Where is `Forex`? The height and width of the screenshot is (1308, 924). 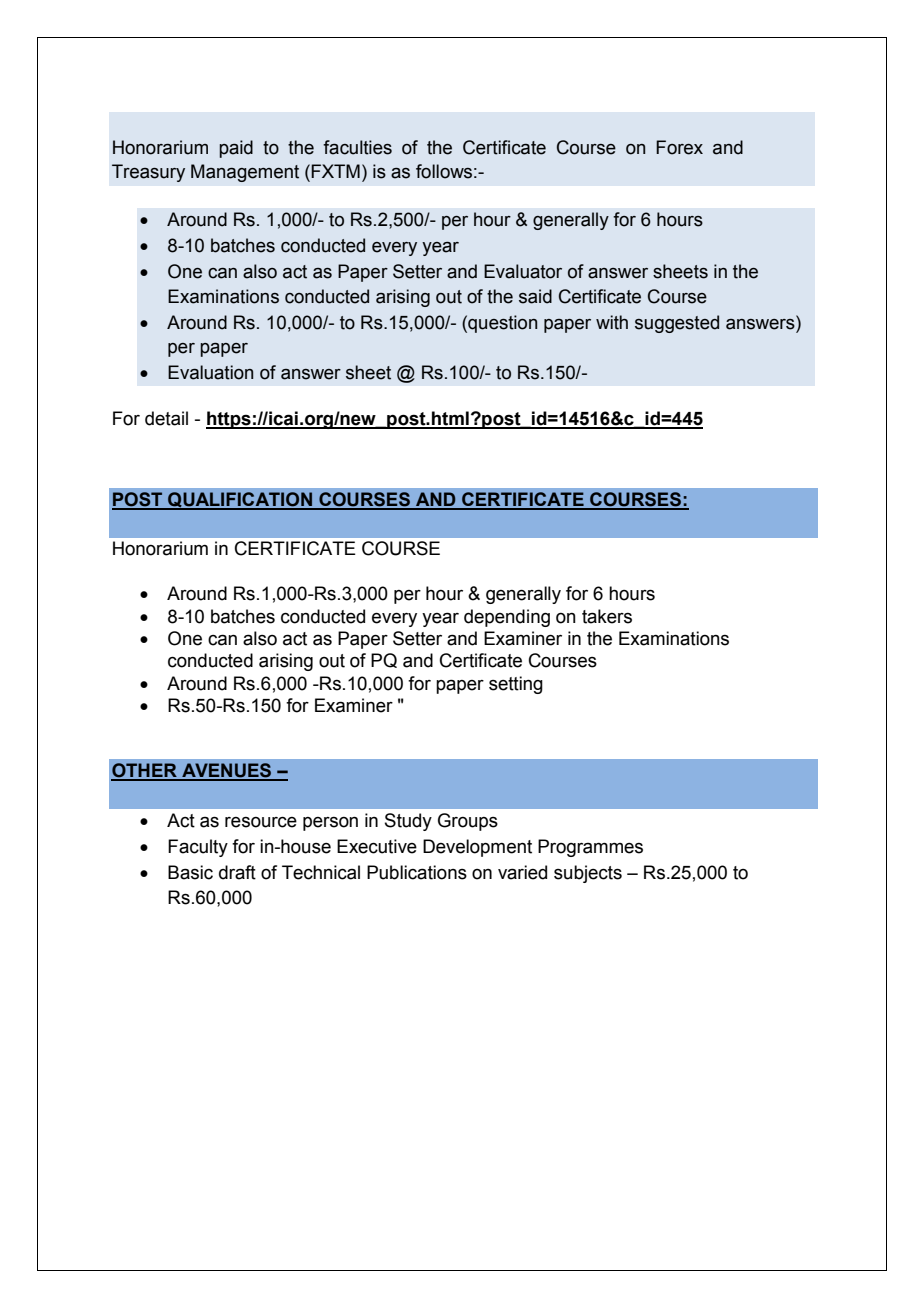
Forex is located at coordinates (679, 147).
